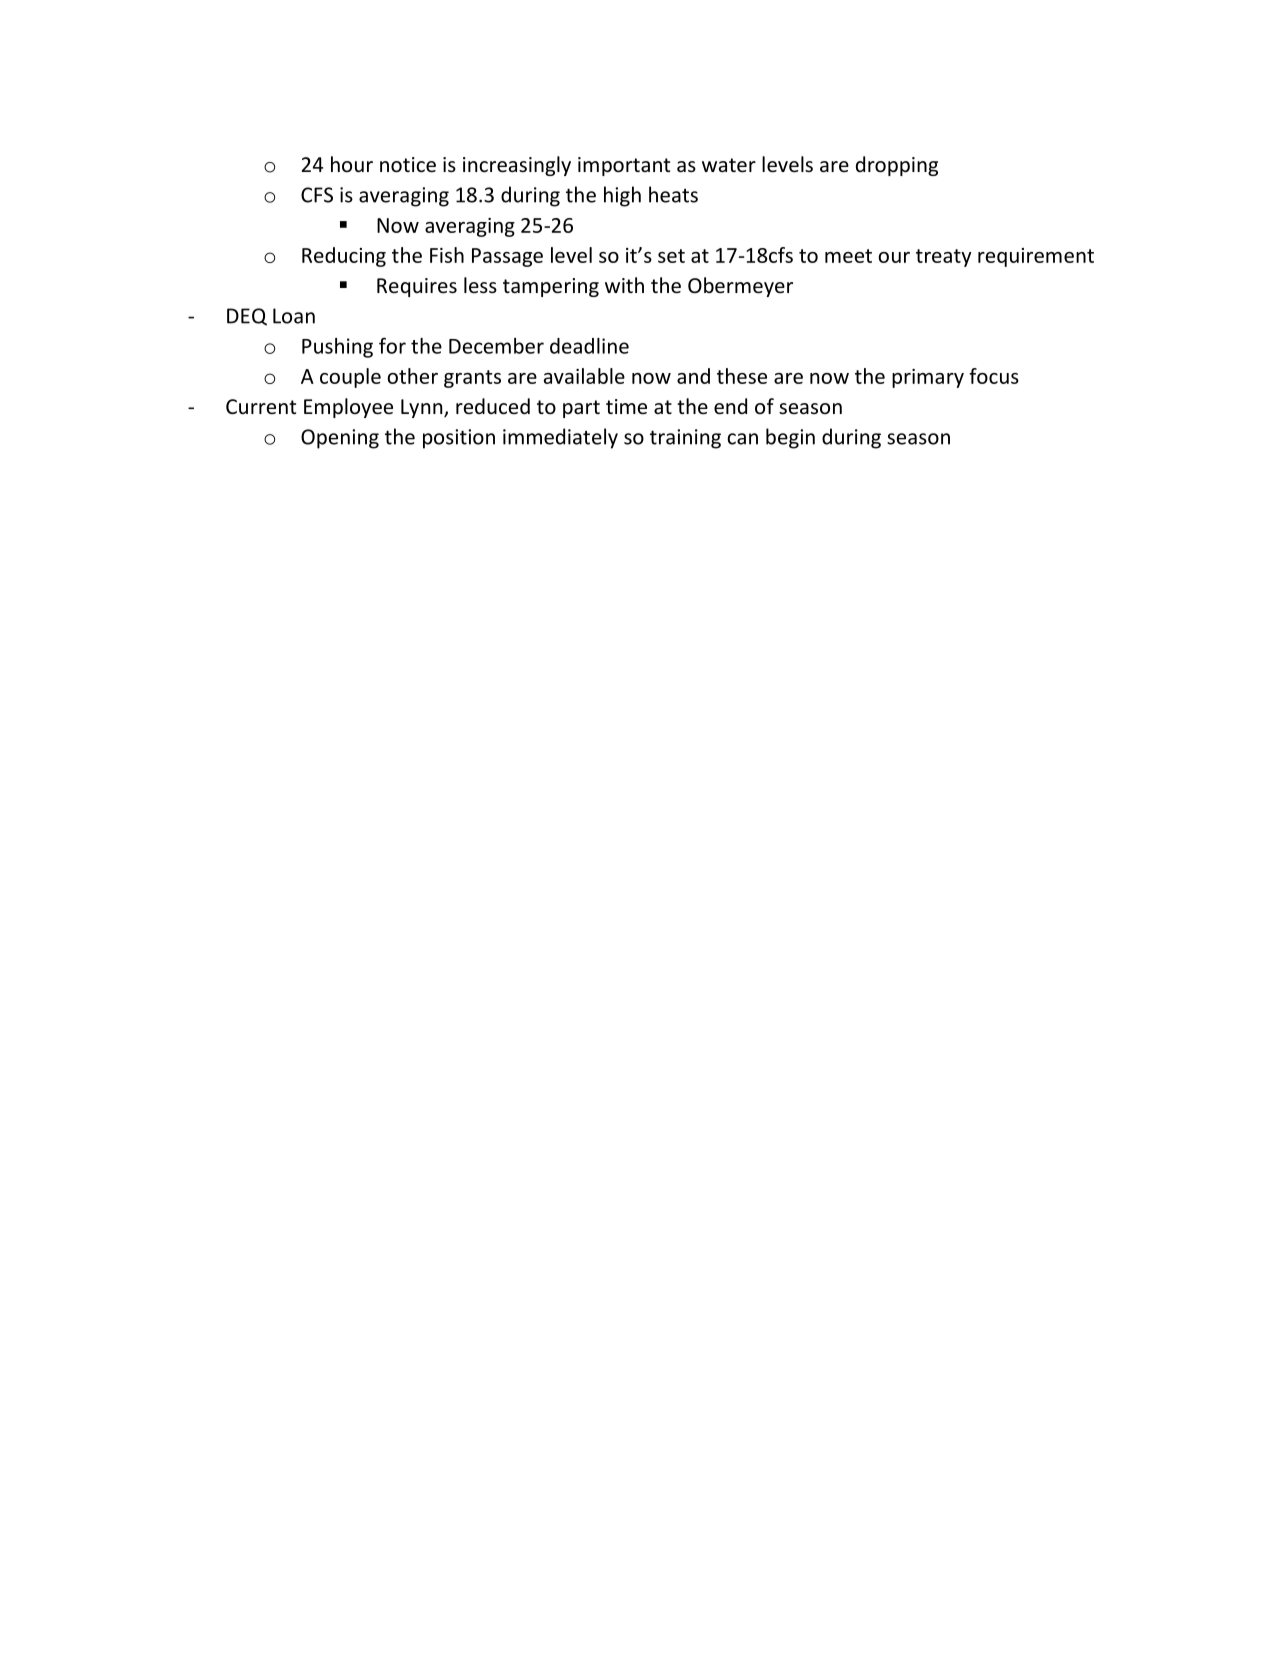 The height and width of the document is (1653, 1277). Describe the element at coordinates (897, 166) in the document. I see `dropping` at that location.
